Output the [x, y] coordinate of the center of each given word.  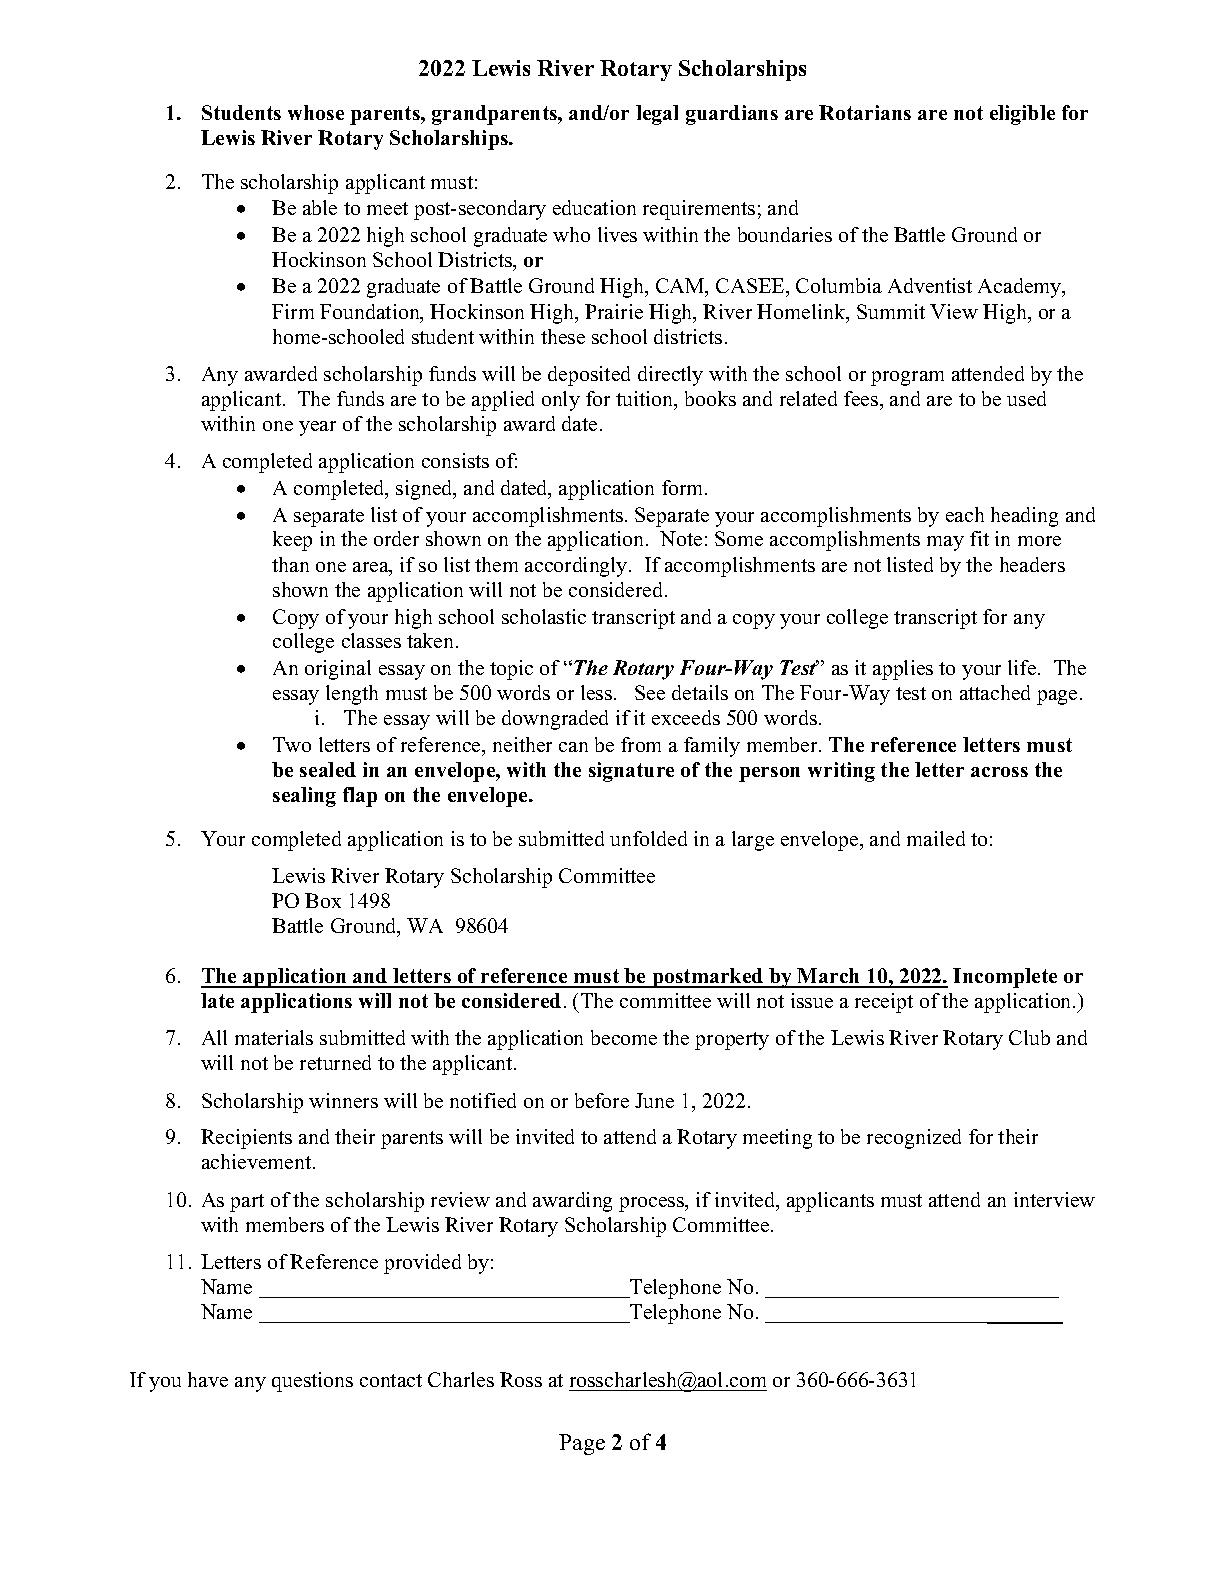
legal [657, 115]
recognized [914, 1139]
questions [312, 1382]
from [641, 744]
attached [995, 692]
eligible [1022, 115]
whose [316, 112]
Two [292, 744]
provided [422, 1264]
